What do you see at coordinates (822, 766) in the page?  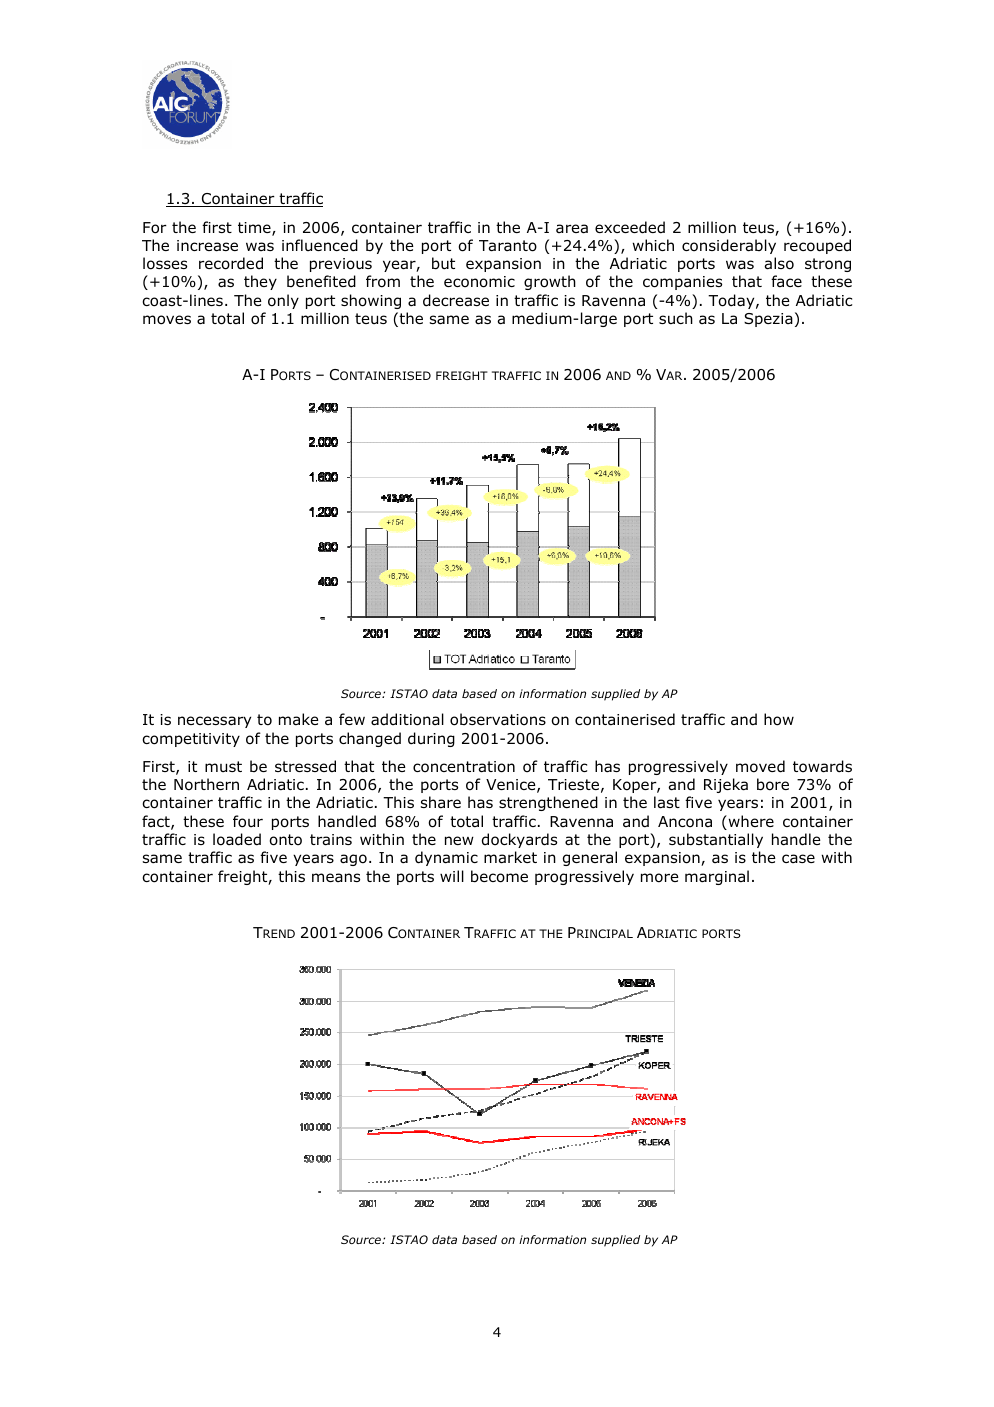 I see `towards` at bounding box center [822, 766].
